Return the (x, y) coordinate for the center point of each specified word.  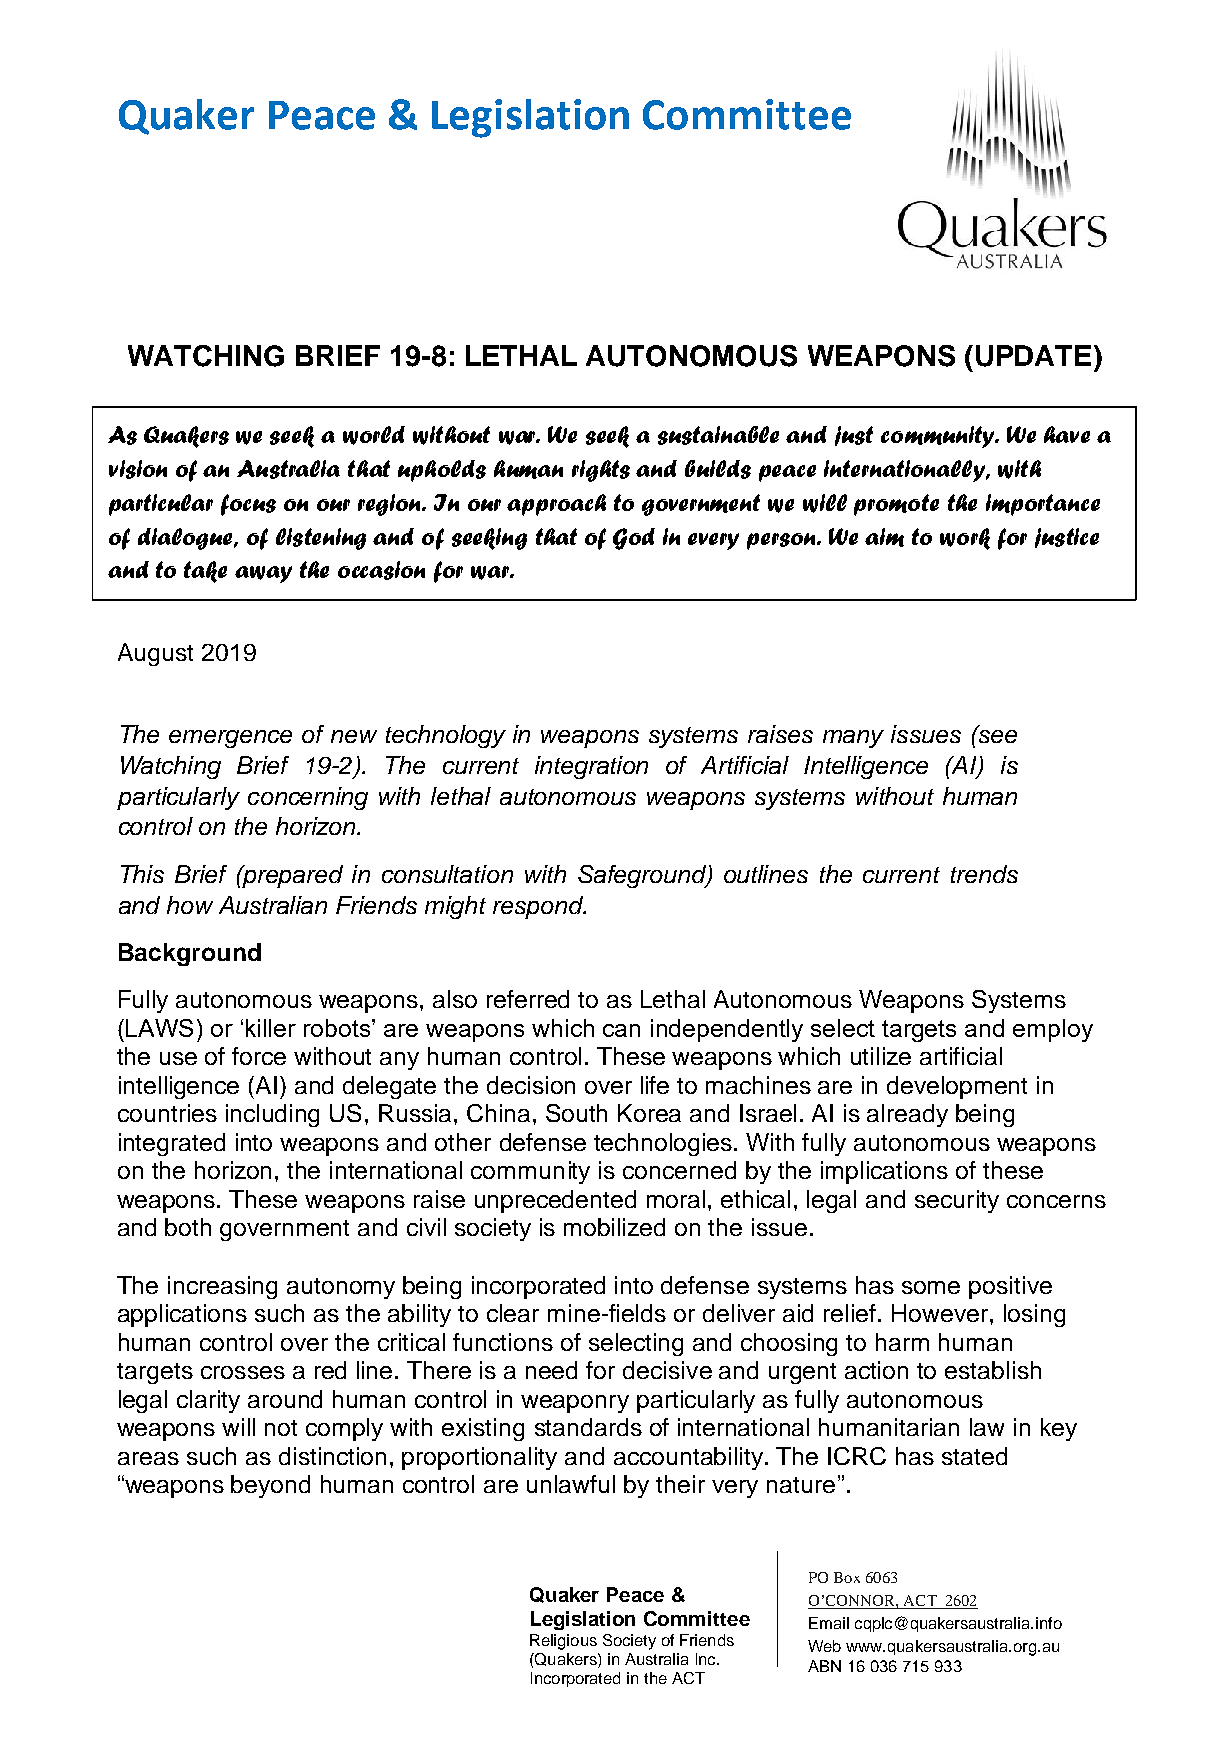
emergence (230, 739)
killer (271, 1028)
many (853, 739)
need (551, 1370)
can (621, 1030)
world (374, 435)
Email (829, 1623)
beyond (270, 1486)
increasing (222, 1287)
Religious (563, 1642)
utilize (881, 1056)
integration (591, 767)
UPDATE (1033, 356)
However (941, 1313)
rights (601, 471)
